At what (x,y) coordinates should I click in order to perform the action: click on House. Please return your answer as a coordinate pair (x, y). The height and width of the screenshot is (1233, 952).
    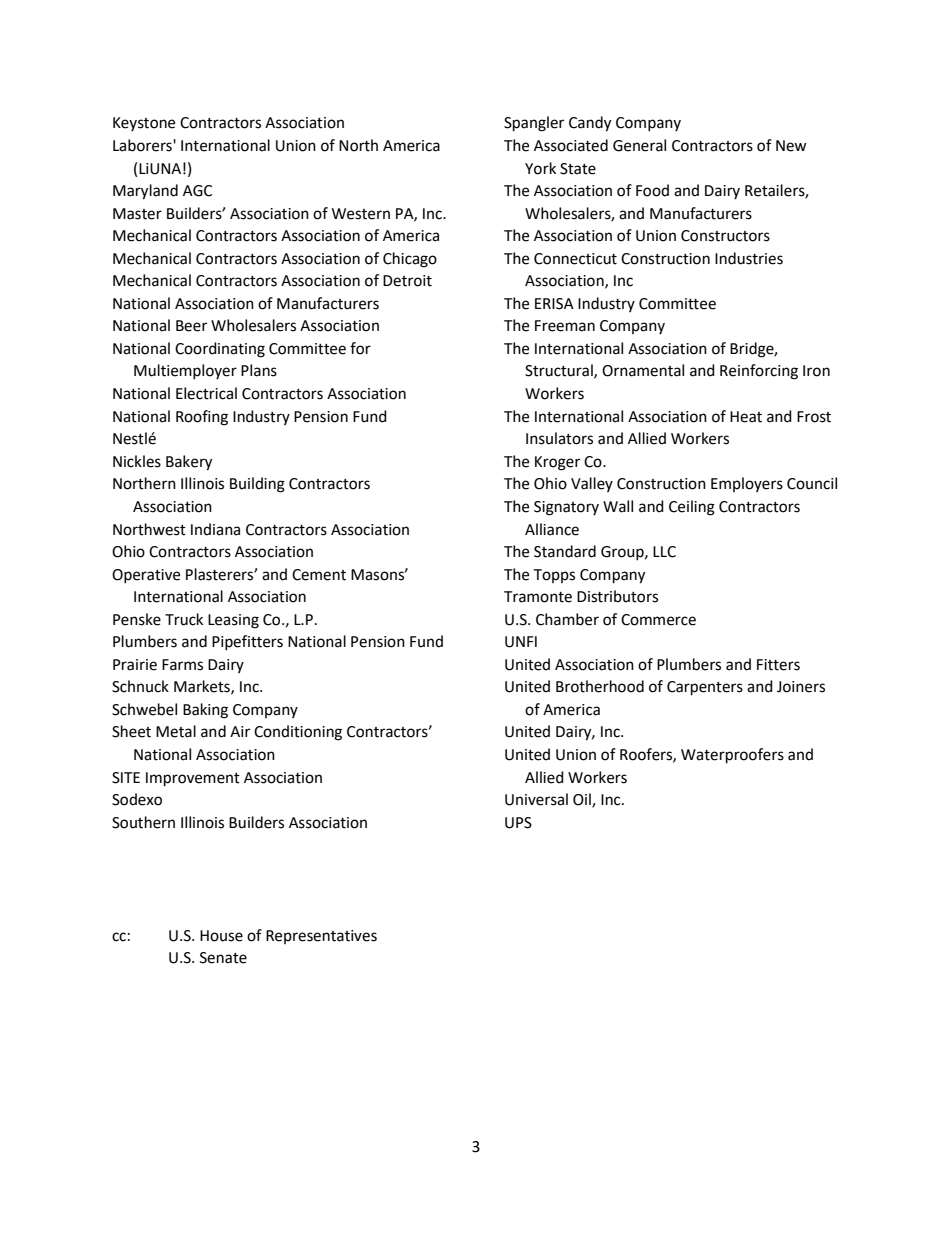
    Looking at the image, I should click on (221, 936).
